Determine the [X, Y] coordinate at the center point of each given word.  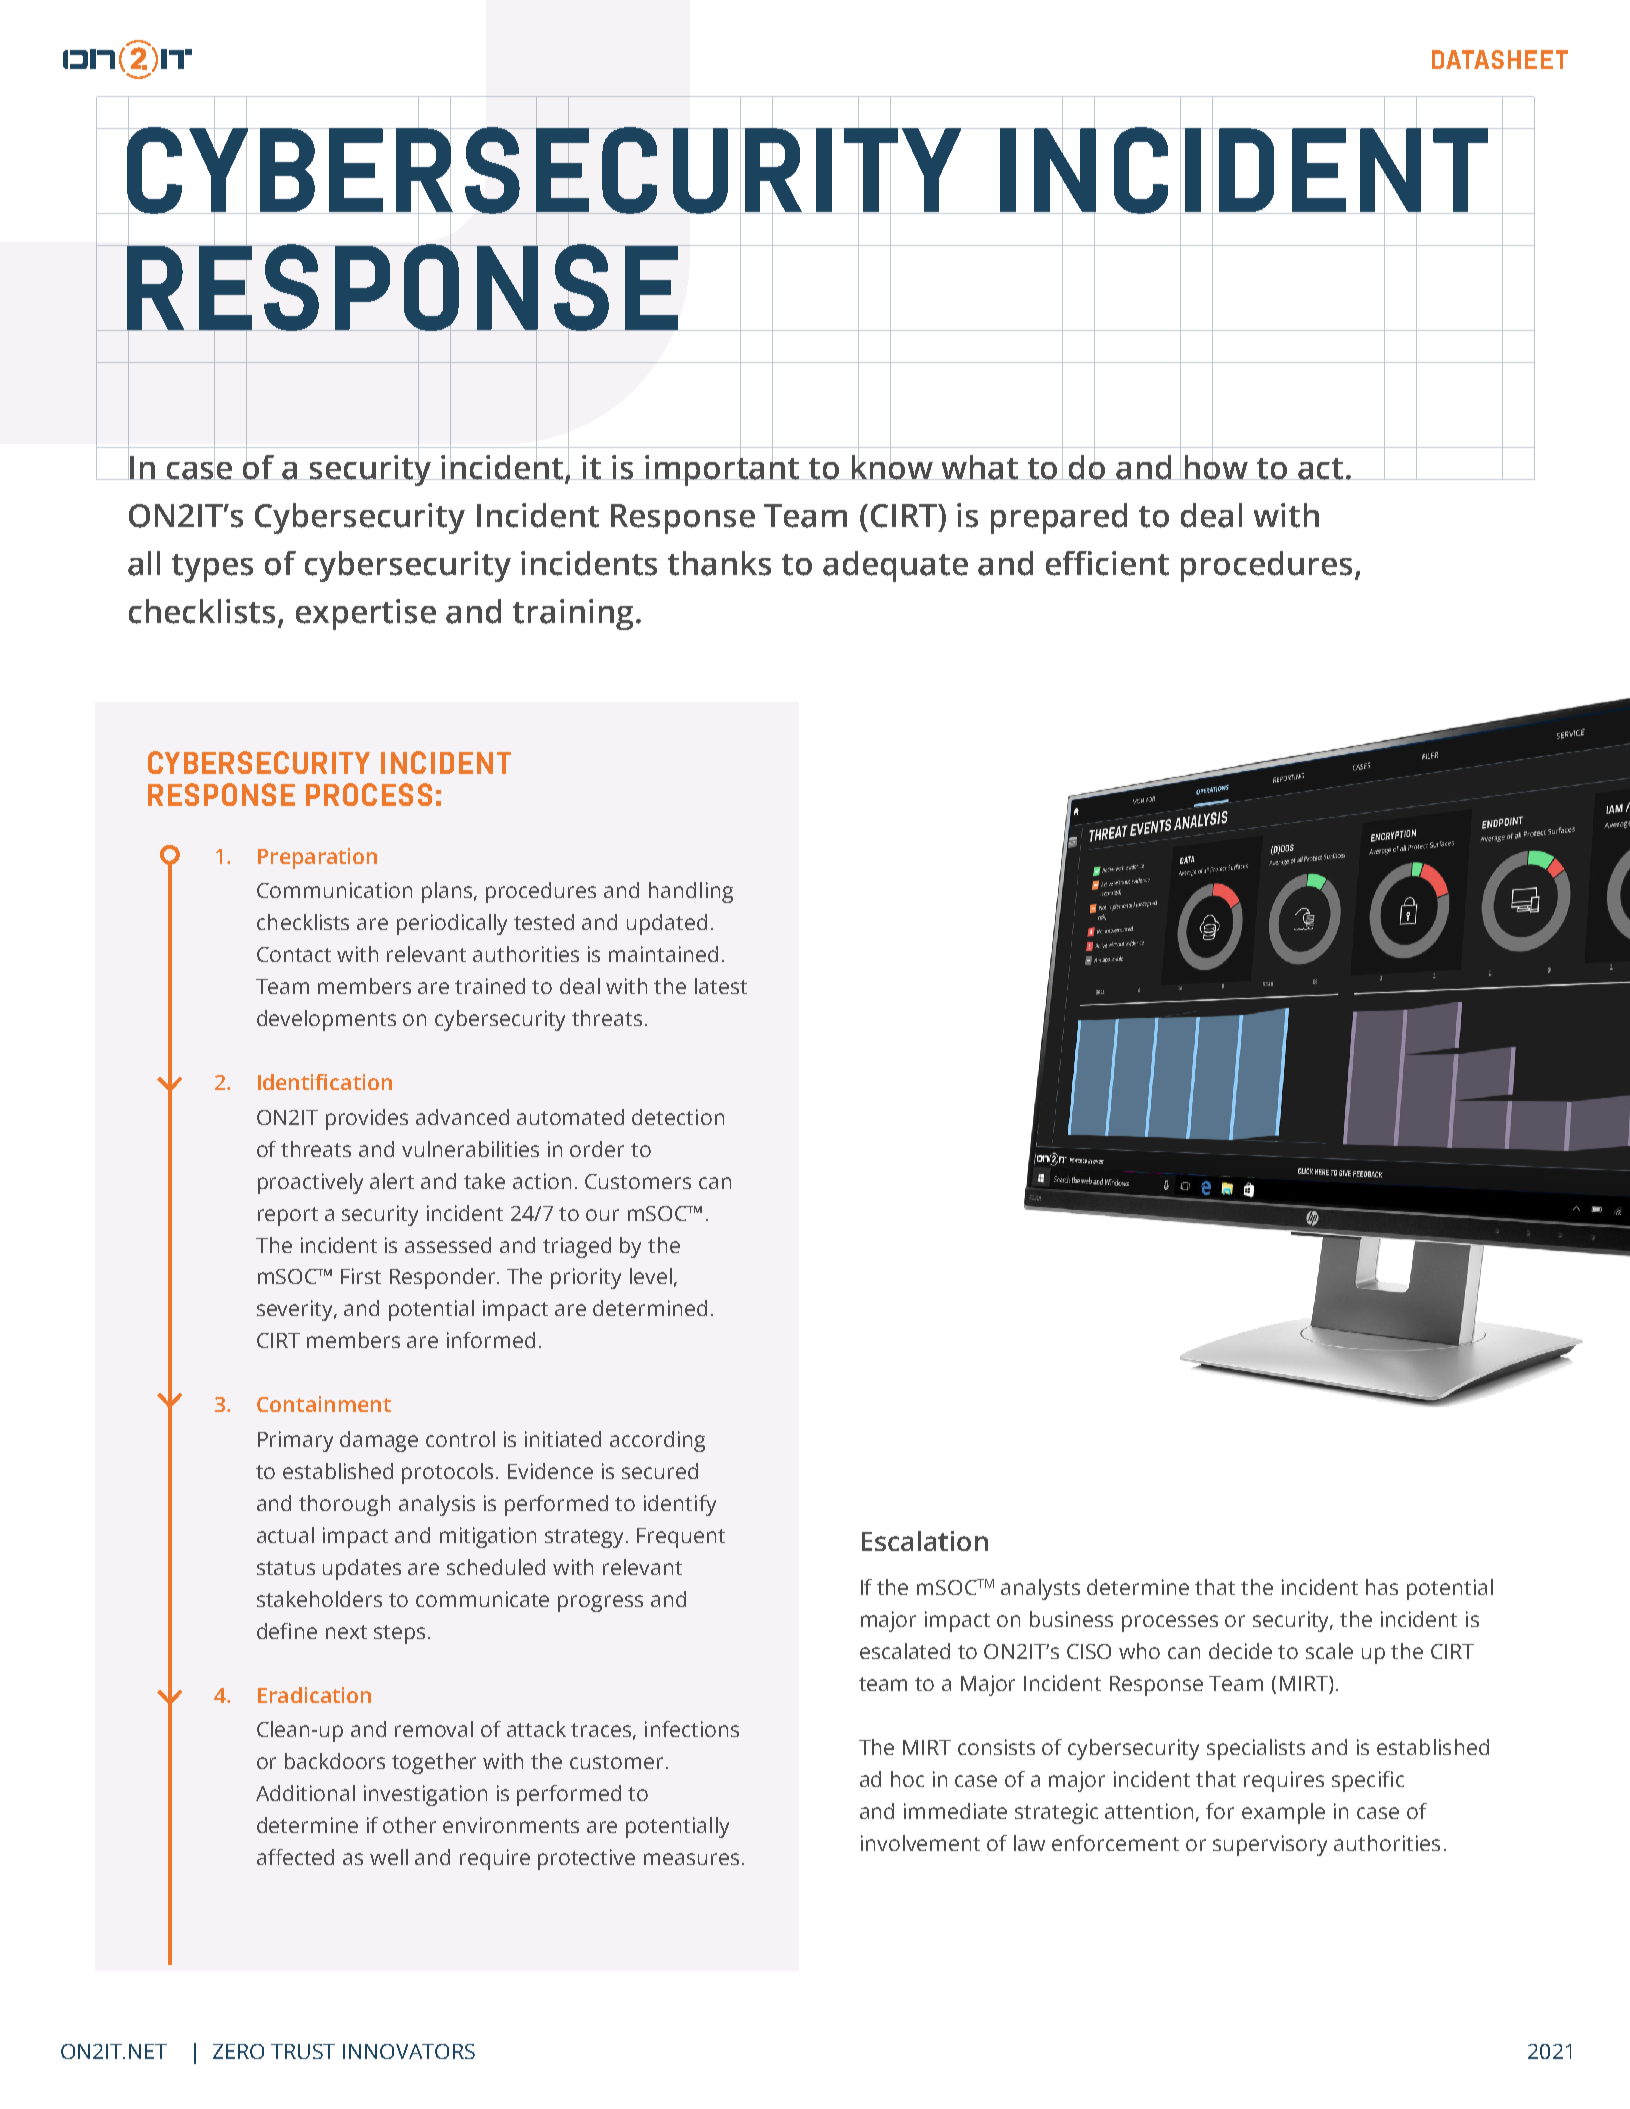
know [892, 466]
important [723, 469]
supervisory [1270, 1845]
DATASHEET [1500, 59]
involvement [920, 1843]
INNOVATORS [409, 2051]
